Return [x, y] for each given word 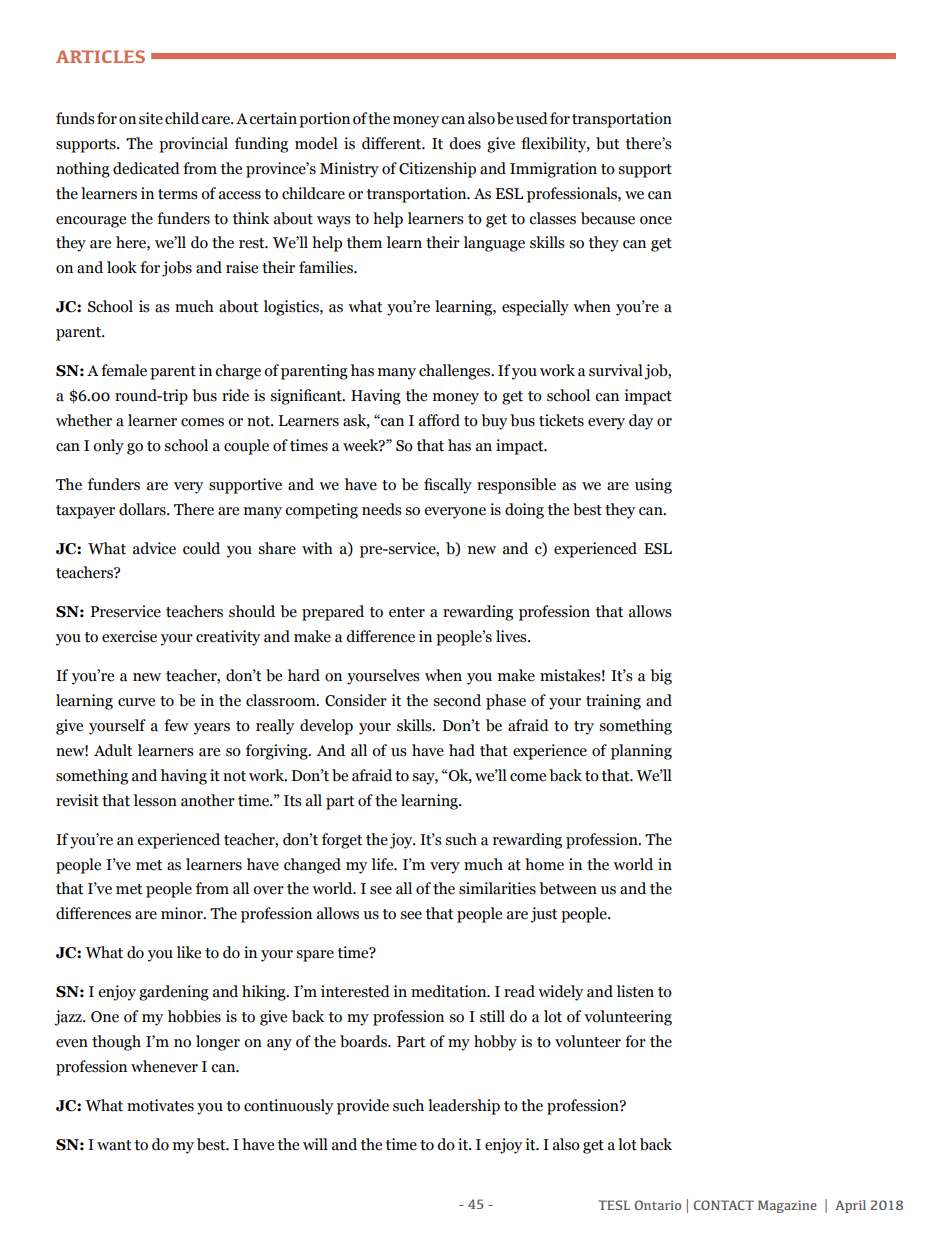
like [189, 952]
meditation [450, 991]
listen [635, 991]
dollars [143, 509]
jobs [177, 269]
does [465, 143]
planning [641, 752]
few [176, 725]
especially [535, 308]
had [462, 750]
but [607, 143]
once [656, 220]
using [653, 486]
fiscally [448, 486]
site [151, 118]
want [114, 1145]
